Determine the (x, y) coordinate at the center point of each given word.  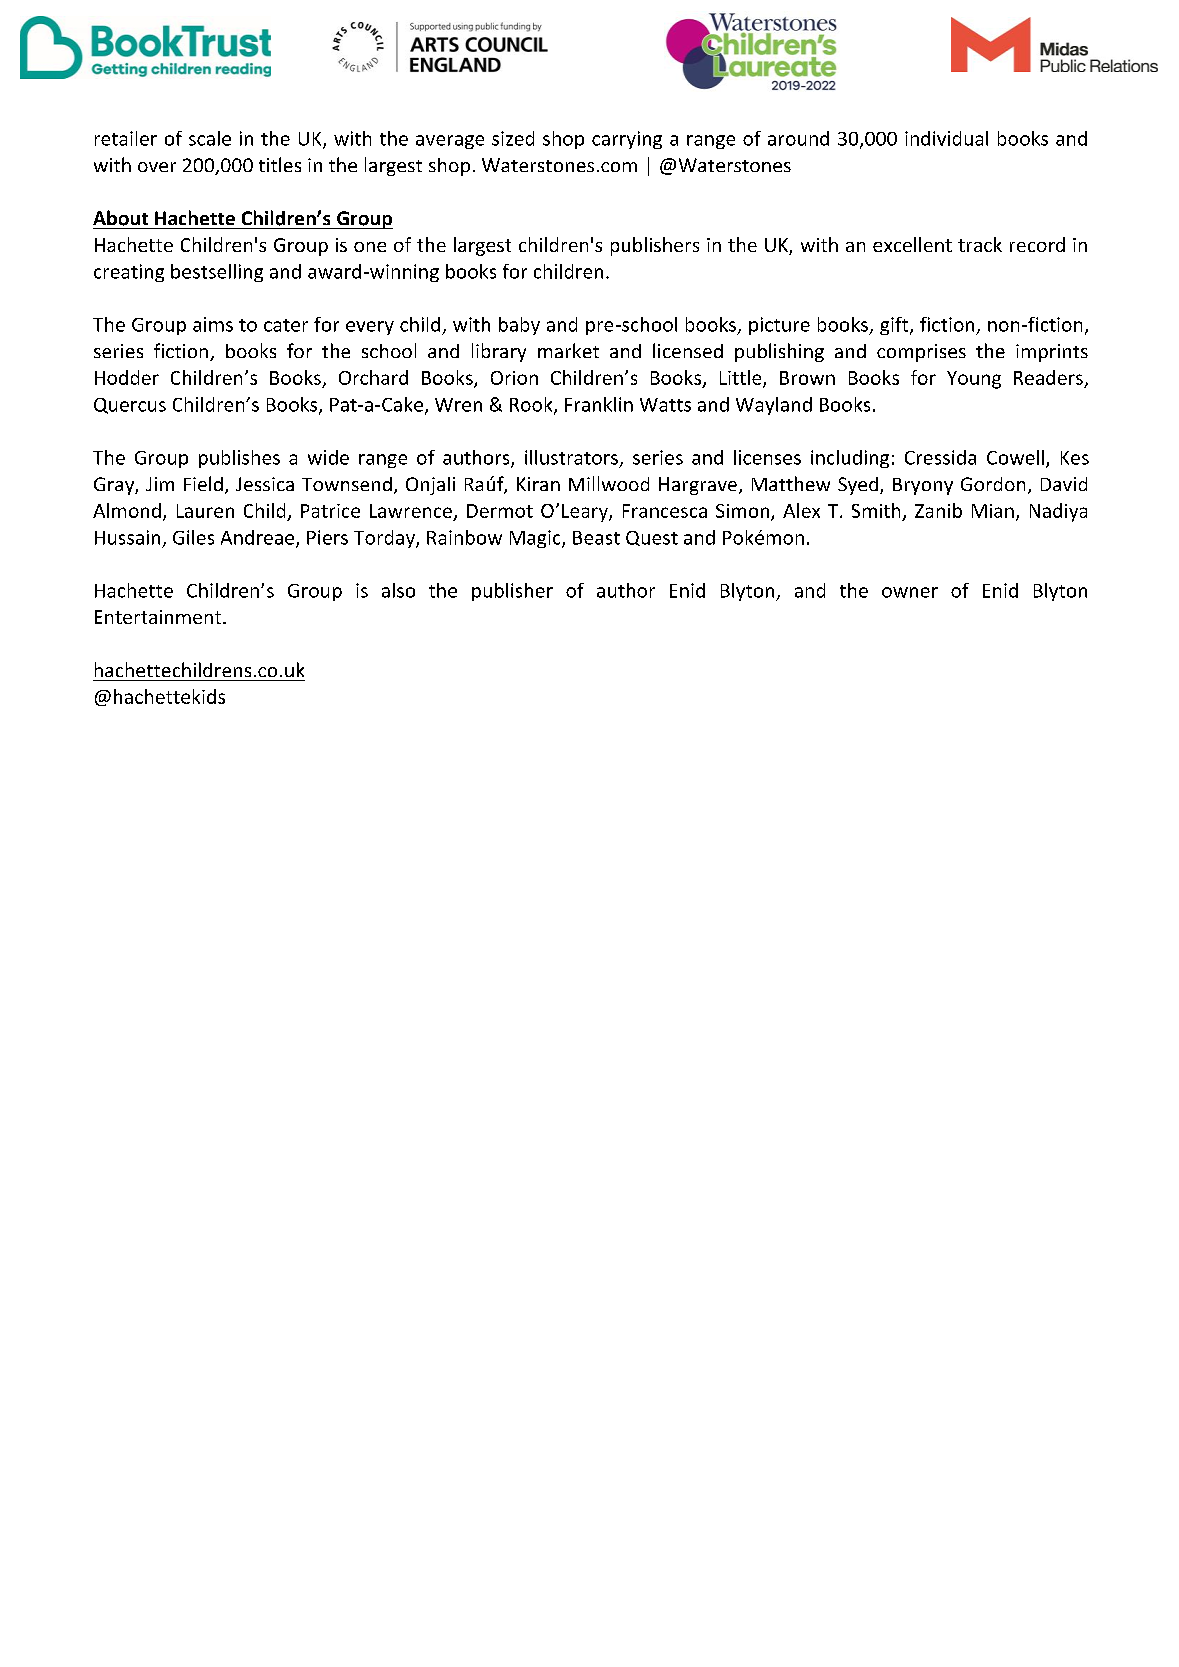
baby (519, 326)
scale (210, 138)
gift (895, 326)
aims (213, 324)
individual (946, 138)
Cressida (940, 457)
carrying (627, 140)
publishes (239, 459)
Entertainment (159, 617)
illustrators (571, 457)
